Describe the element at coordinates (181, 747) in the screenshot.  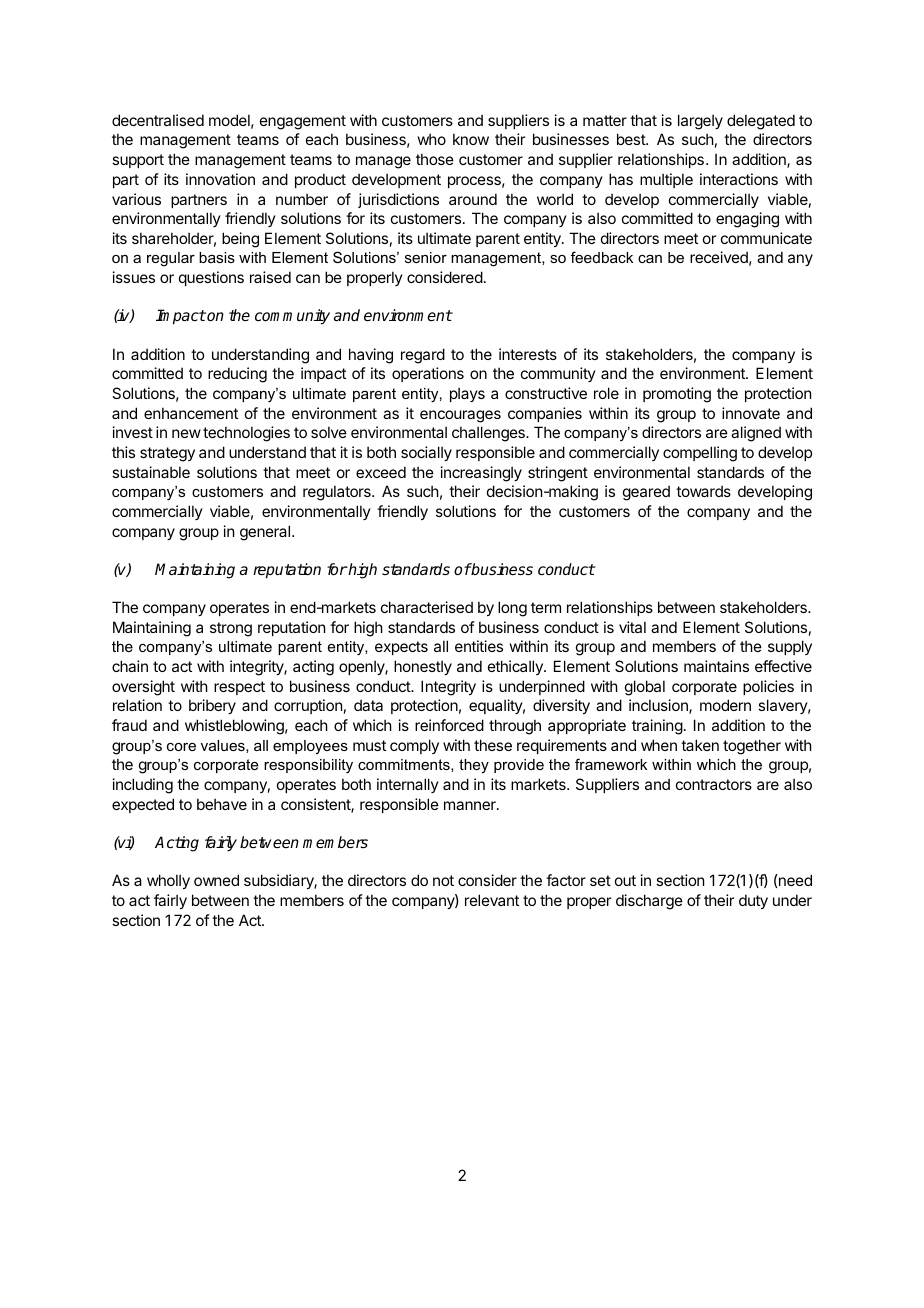
I see `core` at that location.
